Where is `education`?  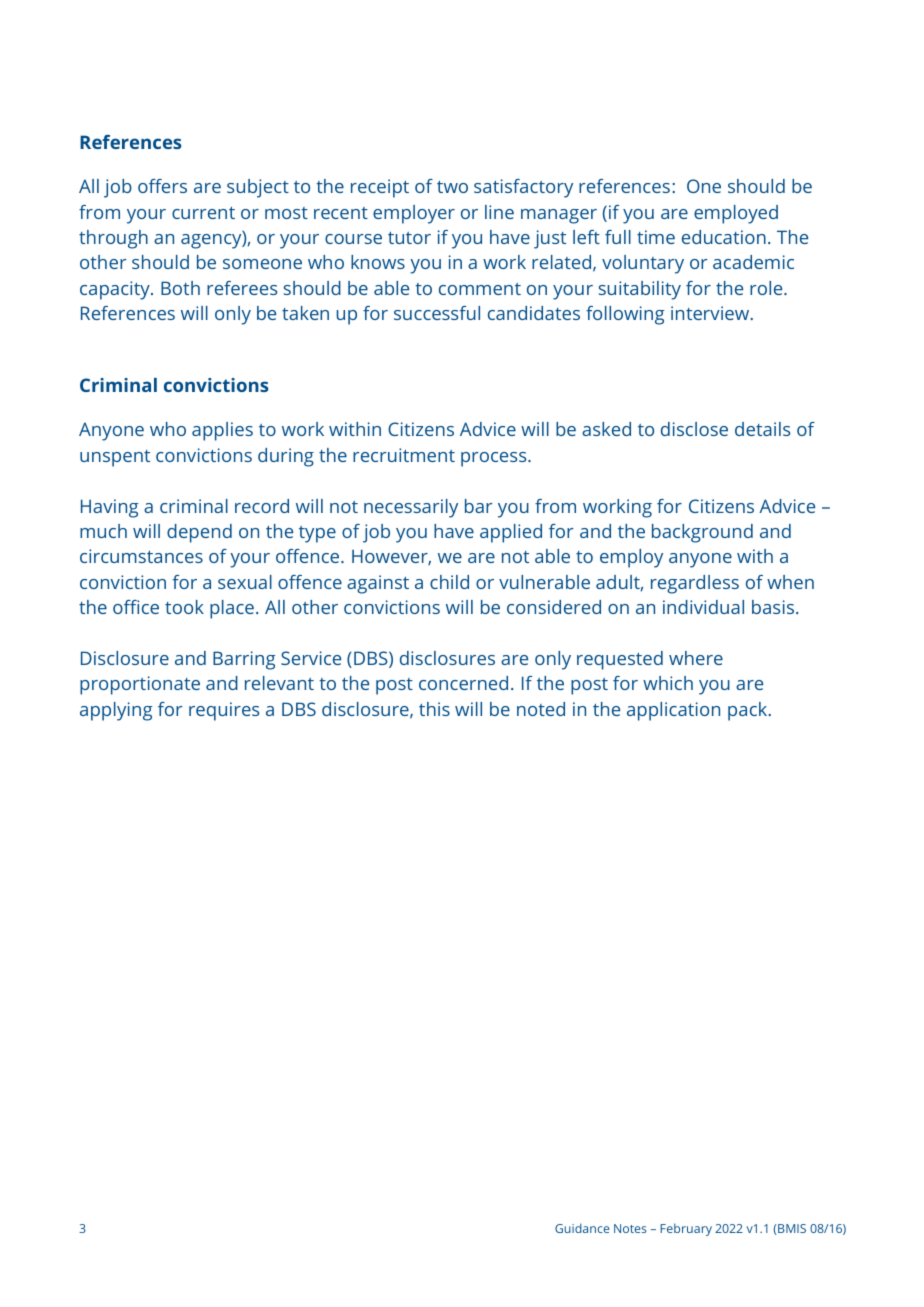 education is located at coordinates (724, 237).
